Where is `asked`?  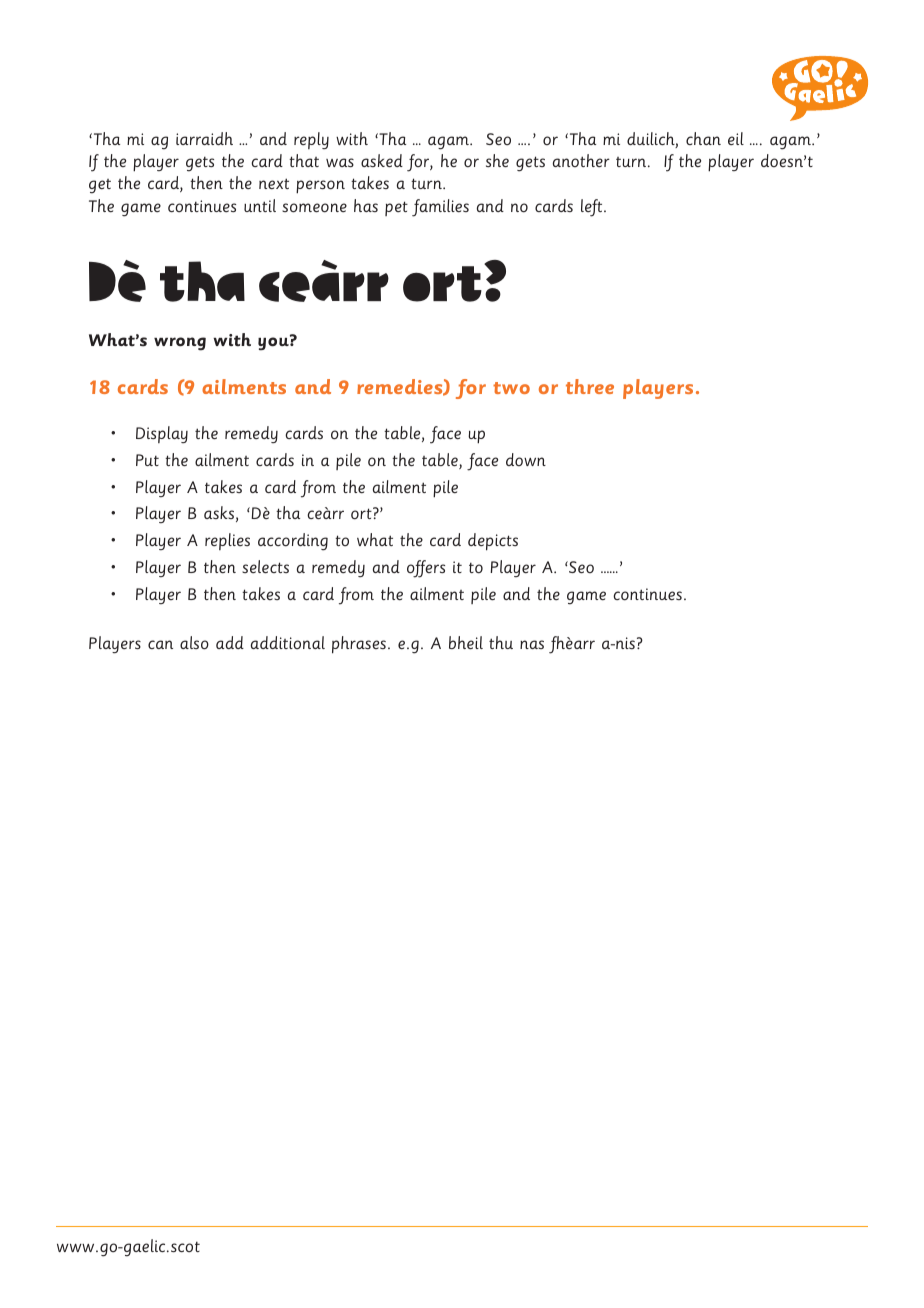 asked is located at coordinates (382, 160).
